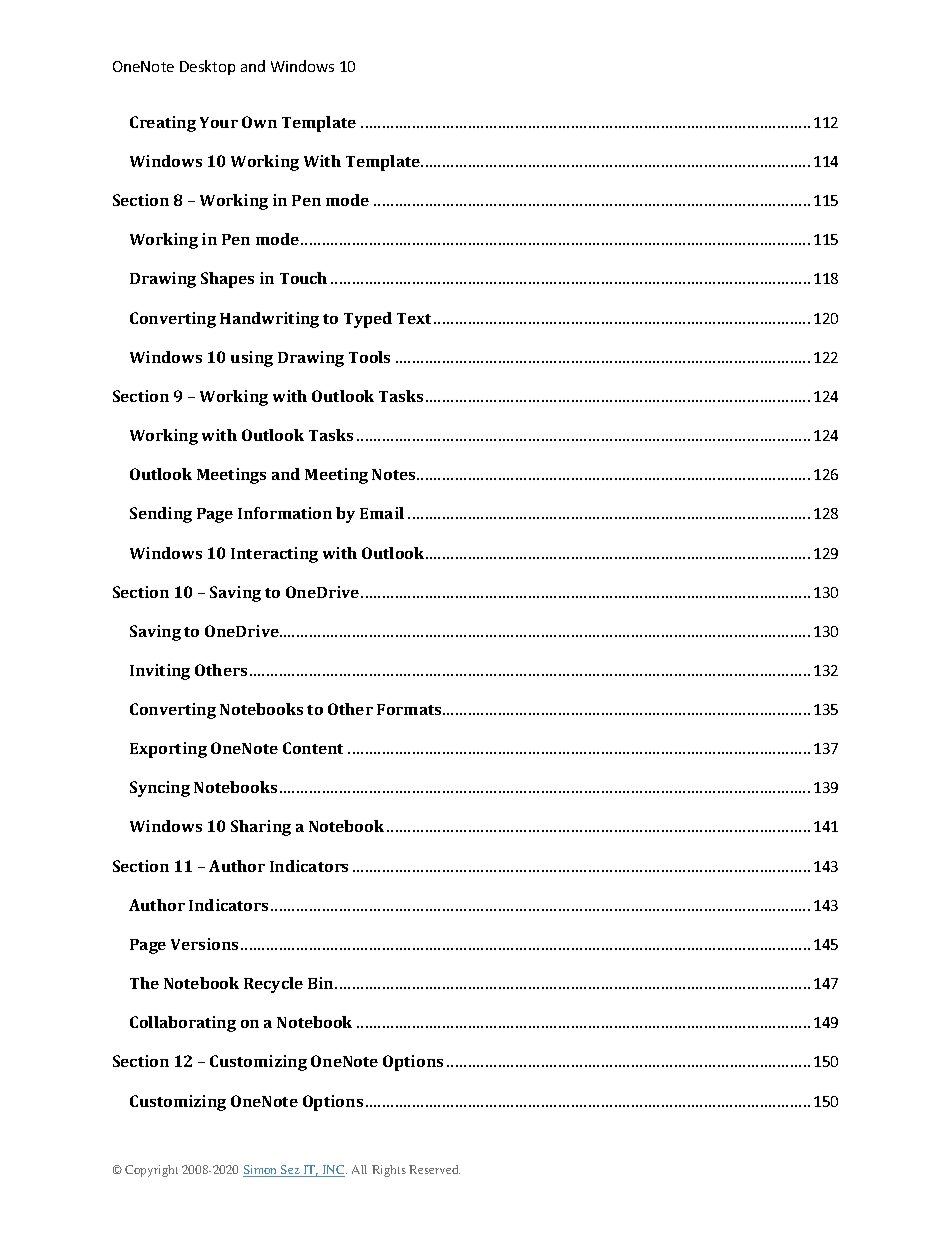 This screenshot has height=1233, width=952. What do you see at coordinates (163, 124) in the screenshot?
I see `Creating` at bounding box center [163, 124].
